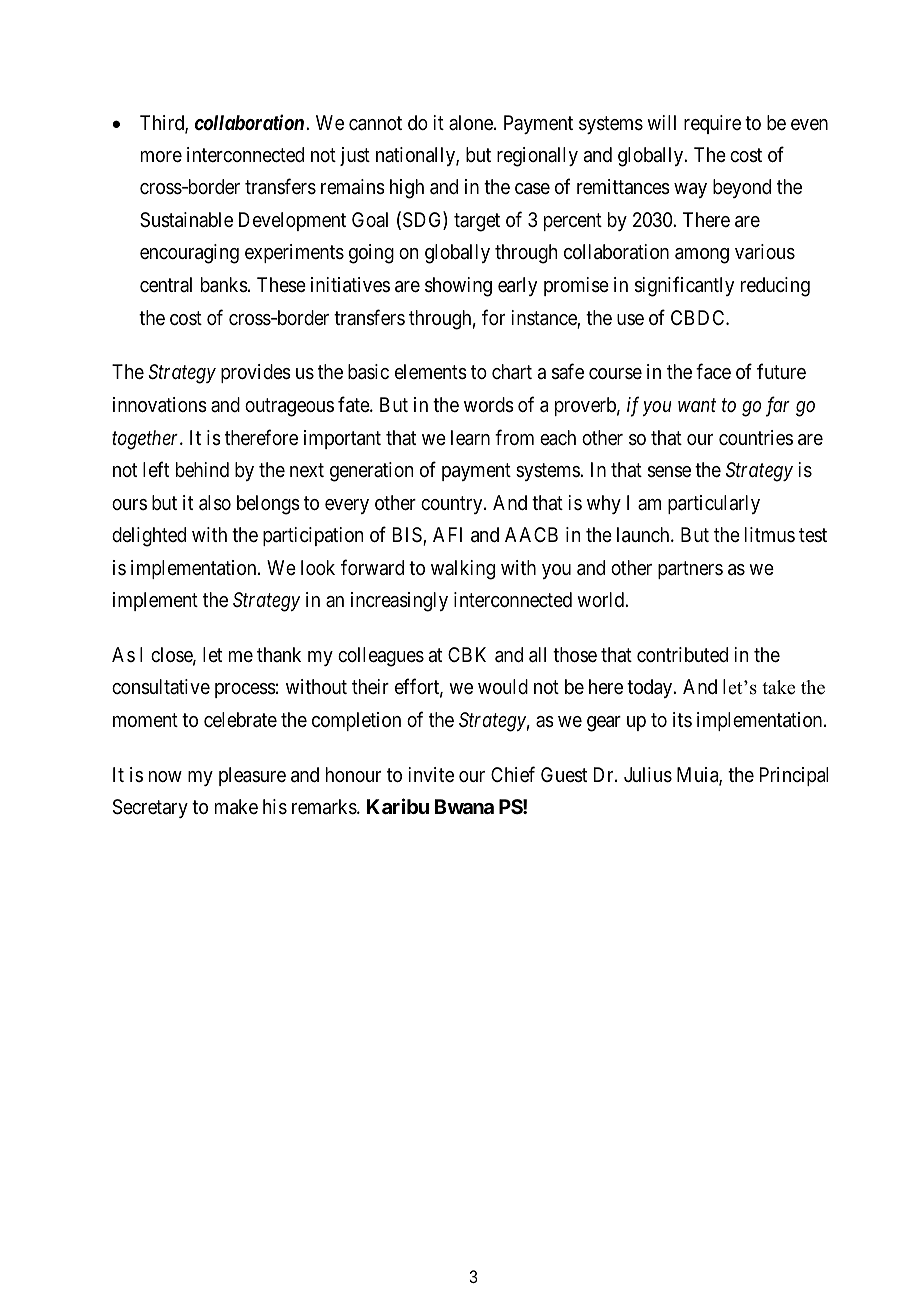  What do you see at coordinates (224, 285) in the document?
I see `banks` at bounding box center [224, 285].
